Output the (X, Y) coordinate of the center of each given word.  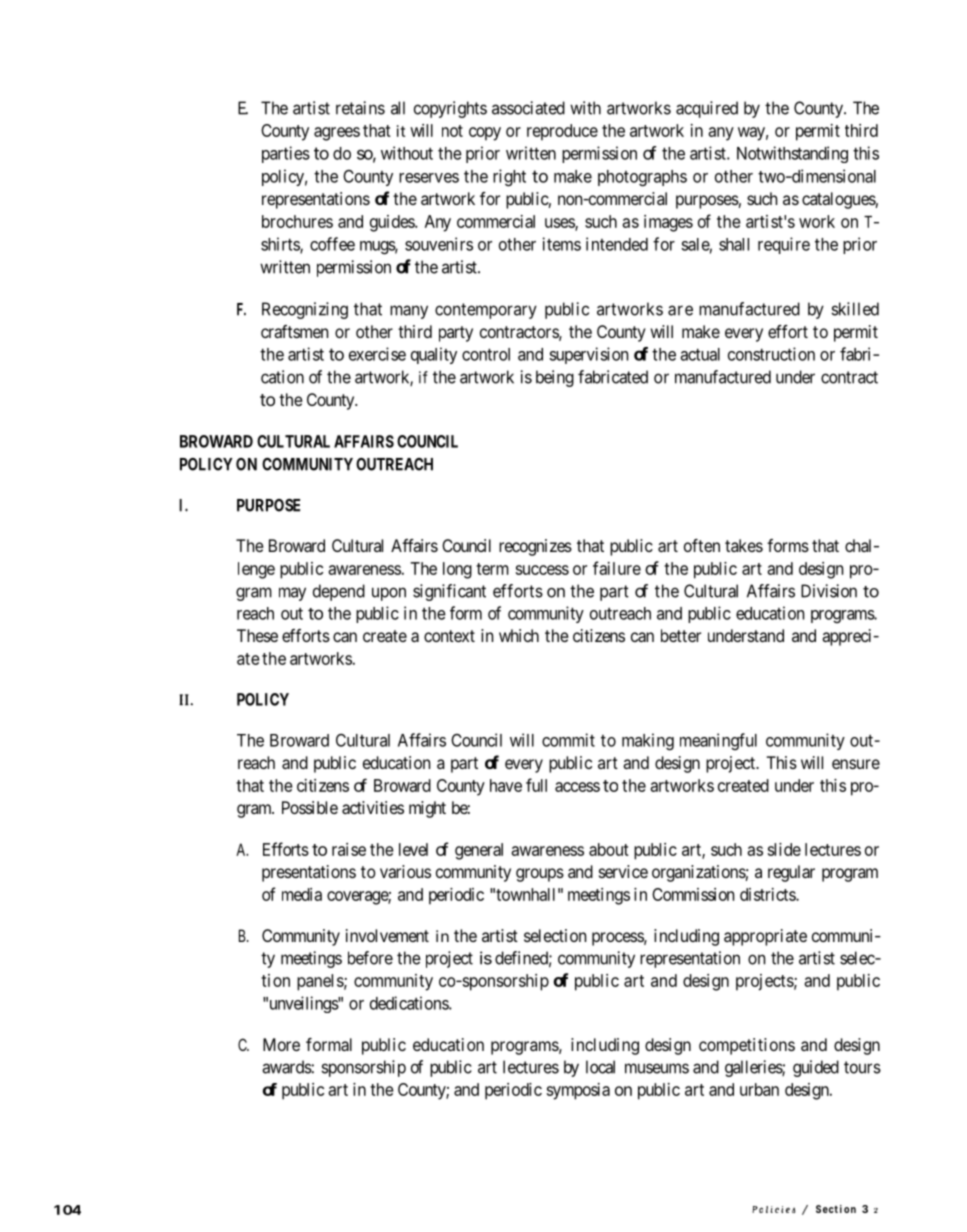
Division (829, 591)
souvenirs (439, 244)
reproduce (562, 132)
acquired (707, 109)
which (519, 635)
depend (339, 592)
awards (287, 1067)
